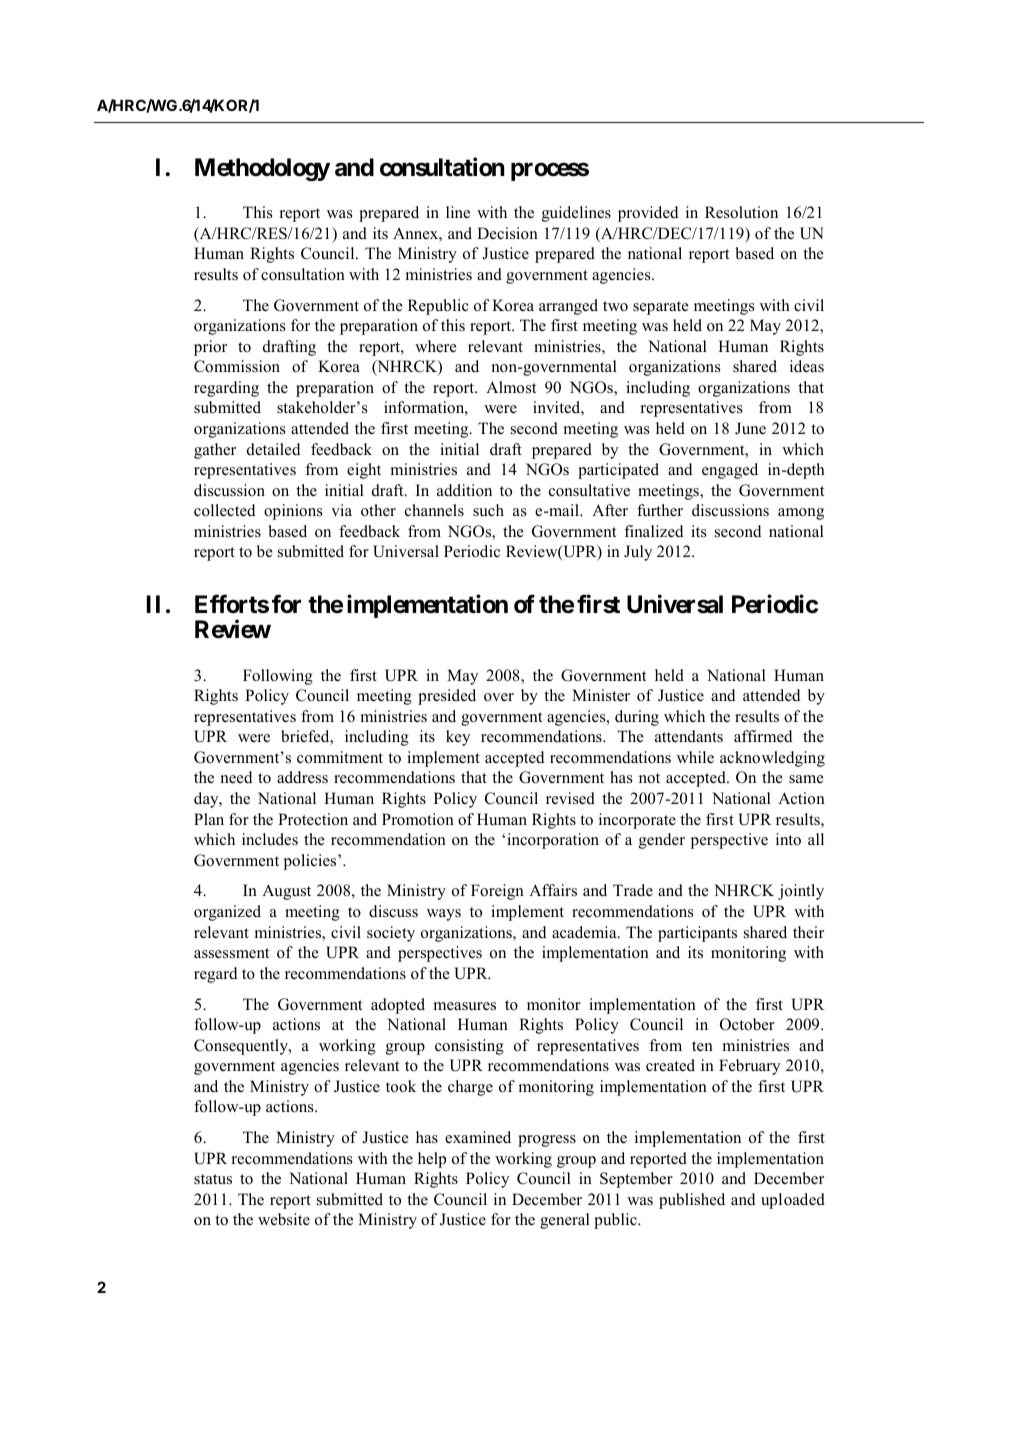  Describe the element at coordinates (801, 514) in the screenshot. I see `among` at that location.
